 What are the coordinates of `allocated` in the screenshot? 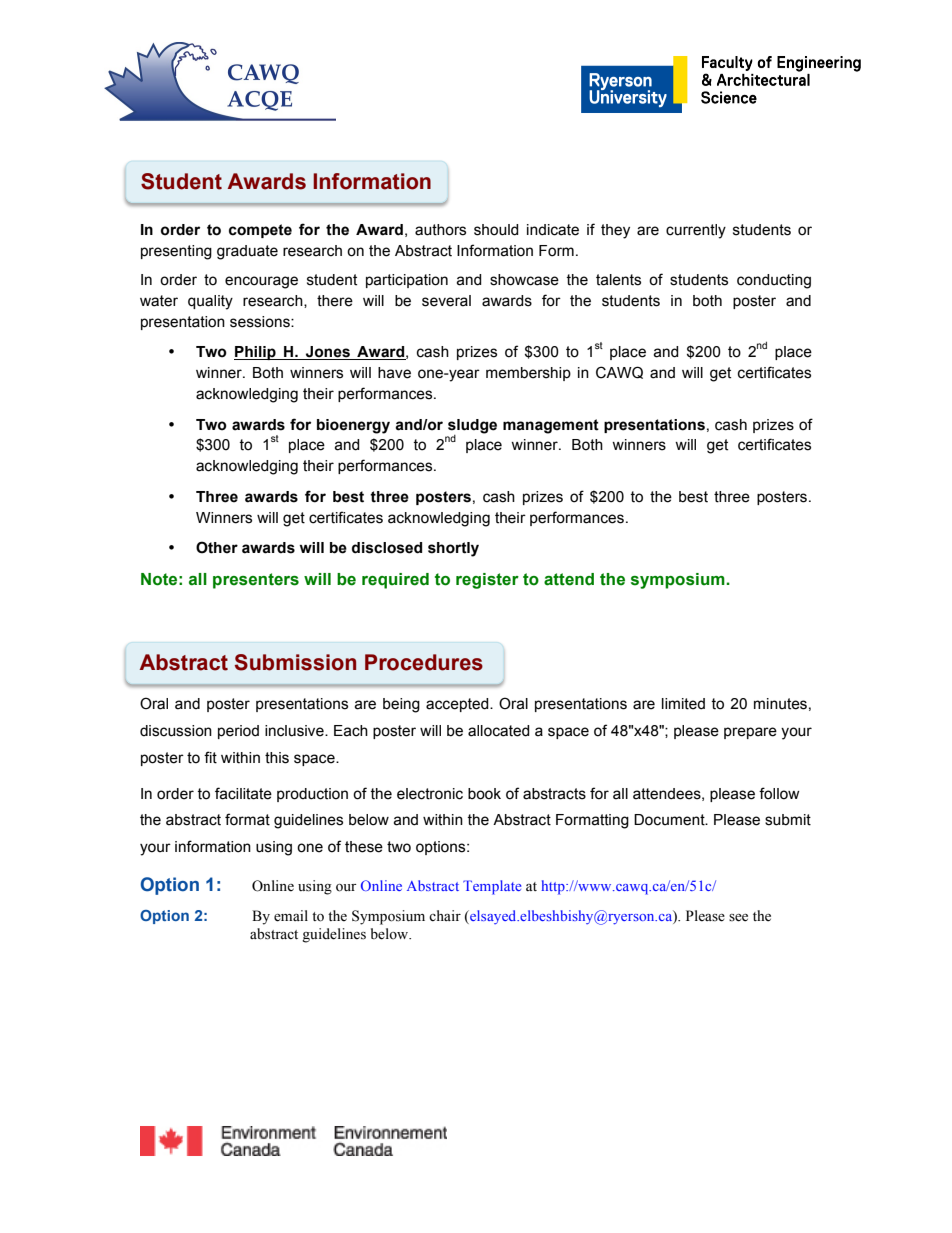 It's located at (499, 731).
